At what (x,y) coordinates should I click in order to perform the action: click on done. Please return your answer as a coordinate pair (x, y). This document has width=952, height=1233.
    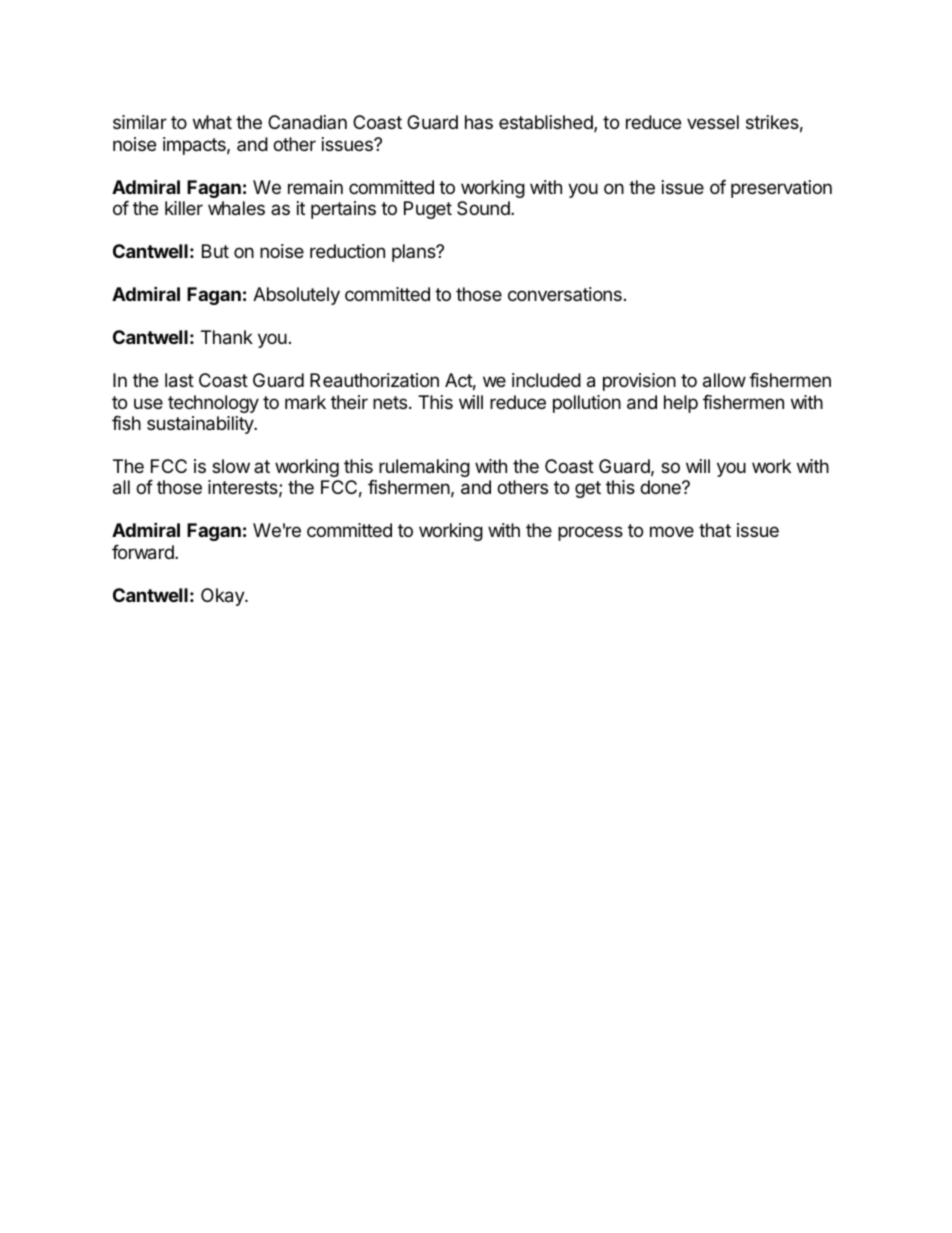
    Looking at the image, I should click on (661, 487).
